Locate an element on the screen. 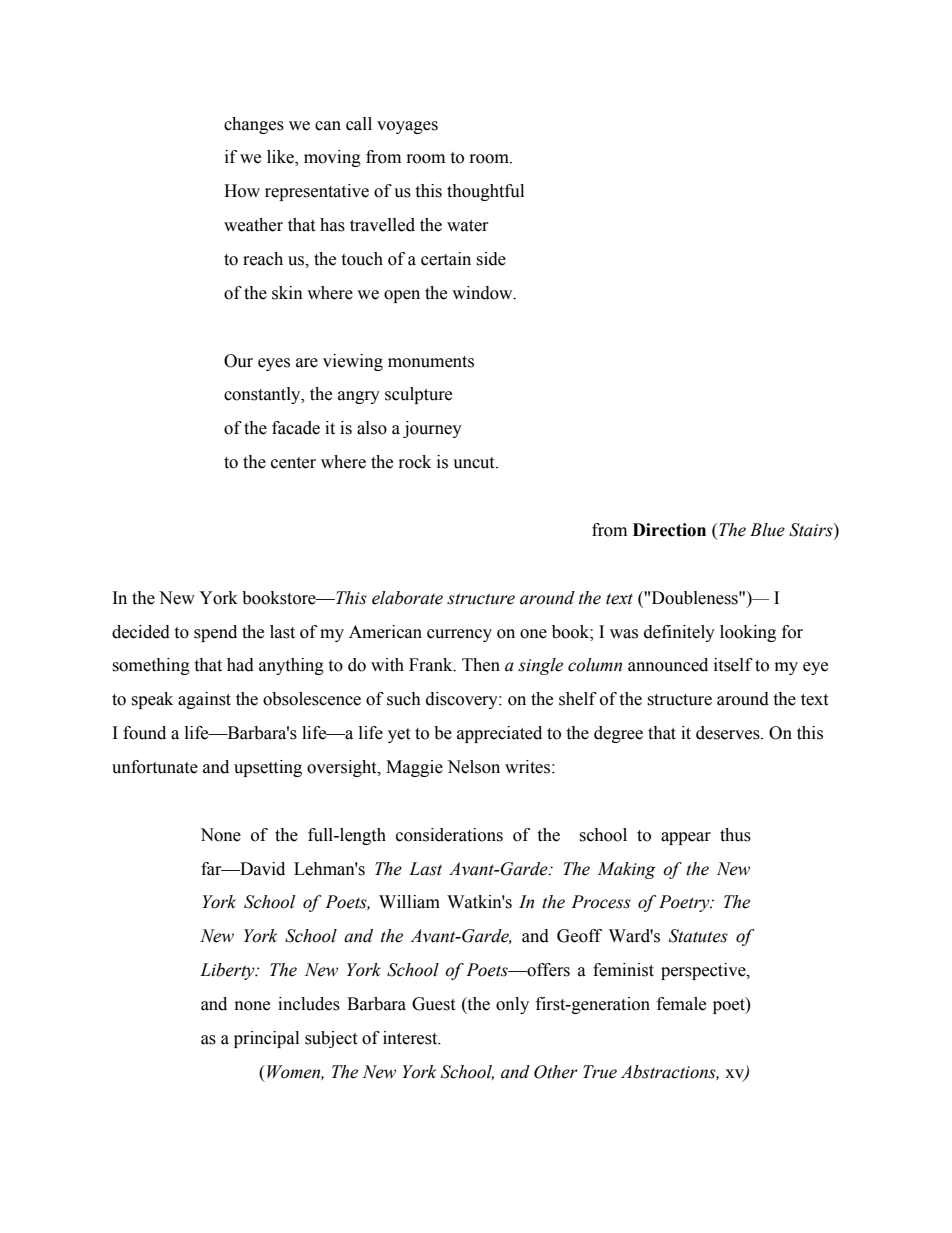 The height and width of the screenshot is (1233, 952). upsetting is located at coordinates (268, 768).
